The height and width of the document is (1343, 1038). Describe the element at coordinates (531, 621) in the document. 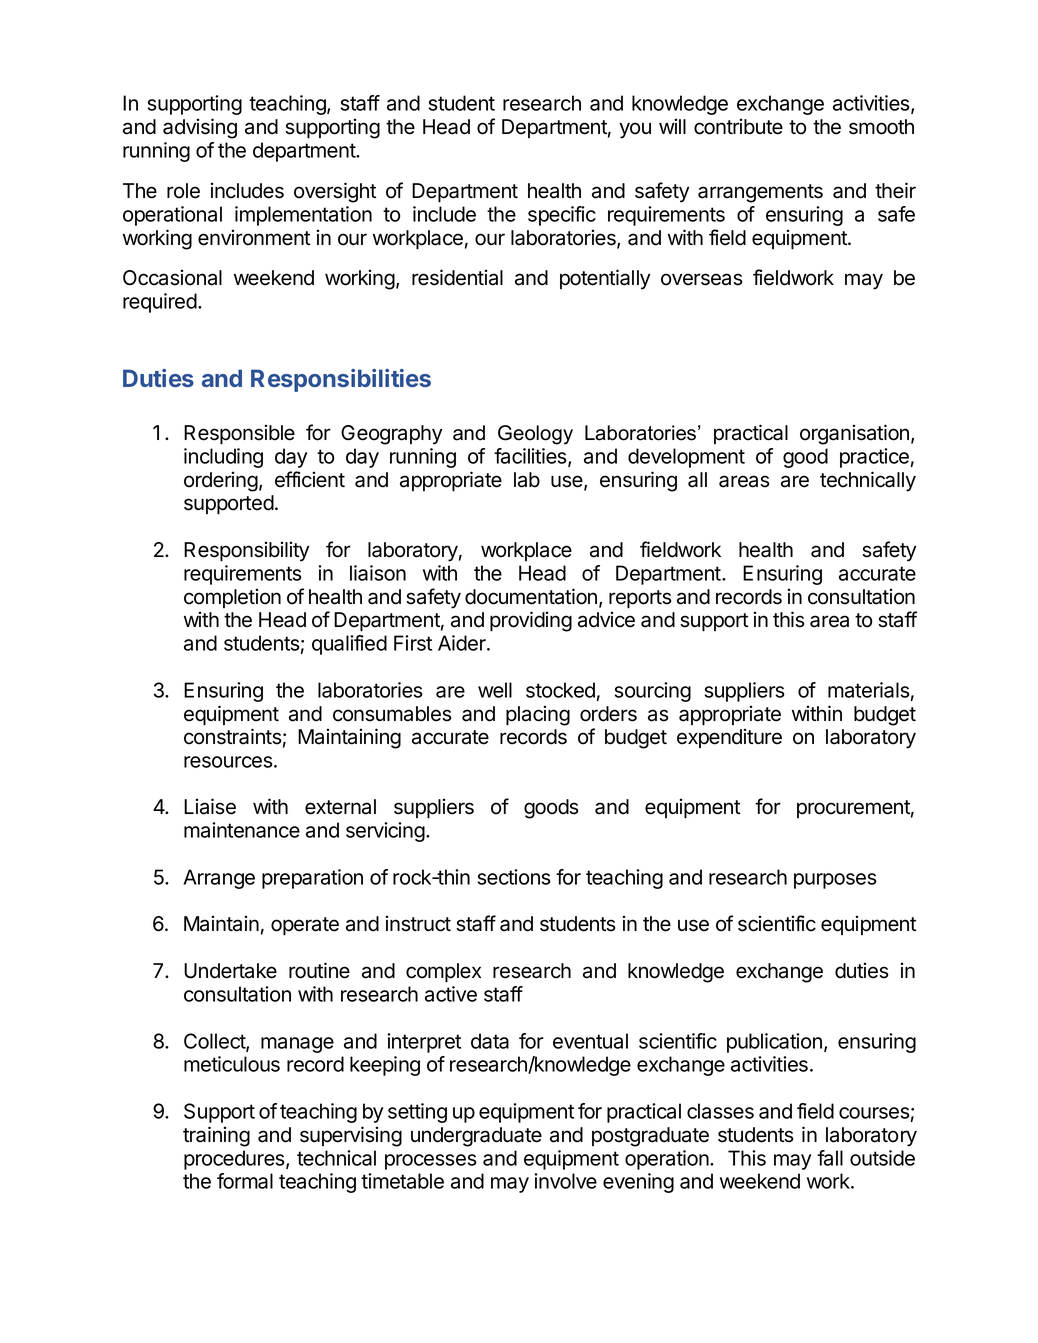

I see `providing` at that location.
